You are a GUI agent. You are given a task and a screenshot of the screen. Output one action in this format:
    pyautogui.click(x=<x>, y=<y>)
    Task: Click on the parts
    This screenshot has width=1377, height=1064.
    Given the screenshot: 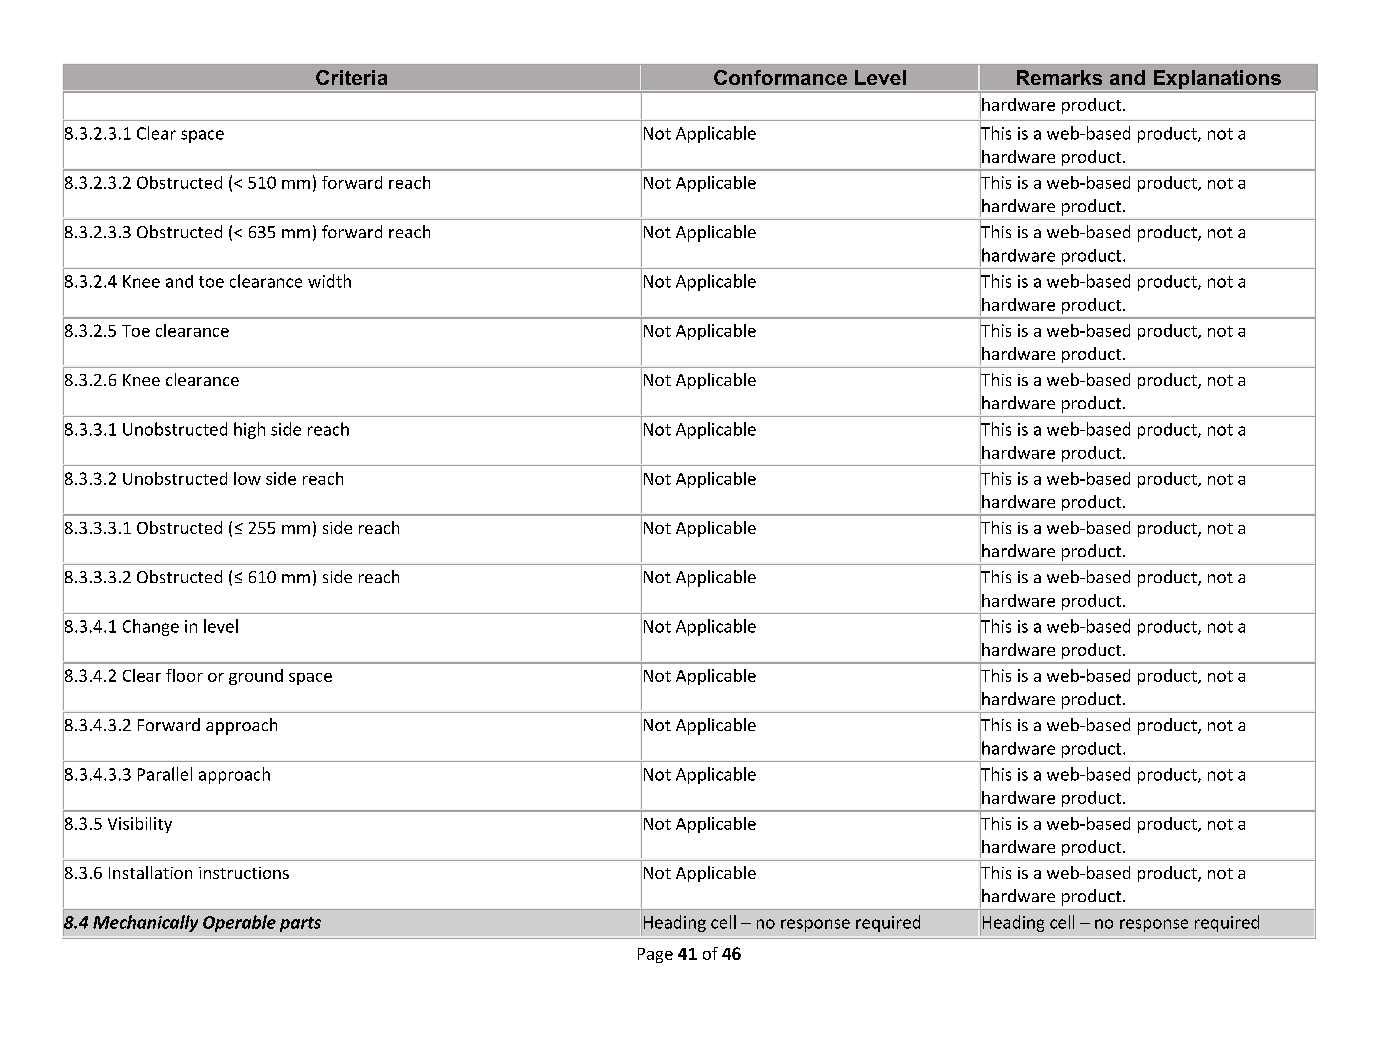 What is the action you would take?
    pyautogui.click(x=300, y=924)
